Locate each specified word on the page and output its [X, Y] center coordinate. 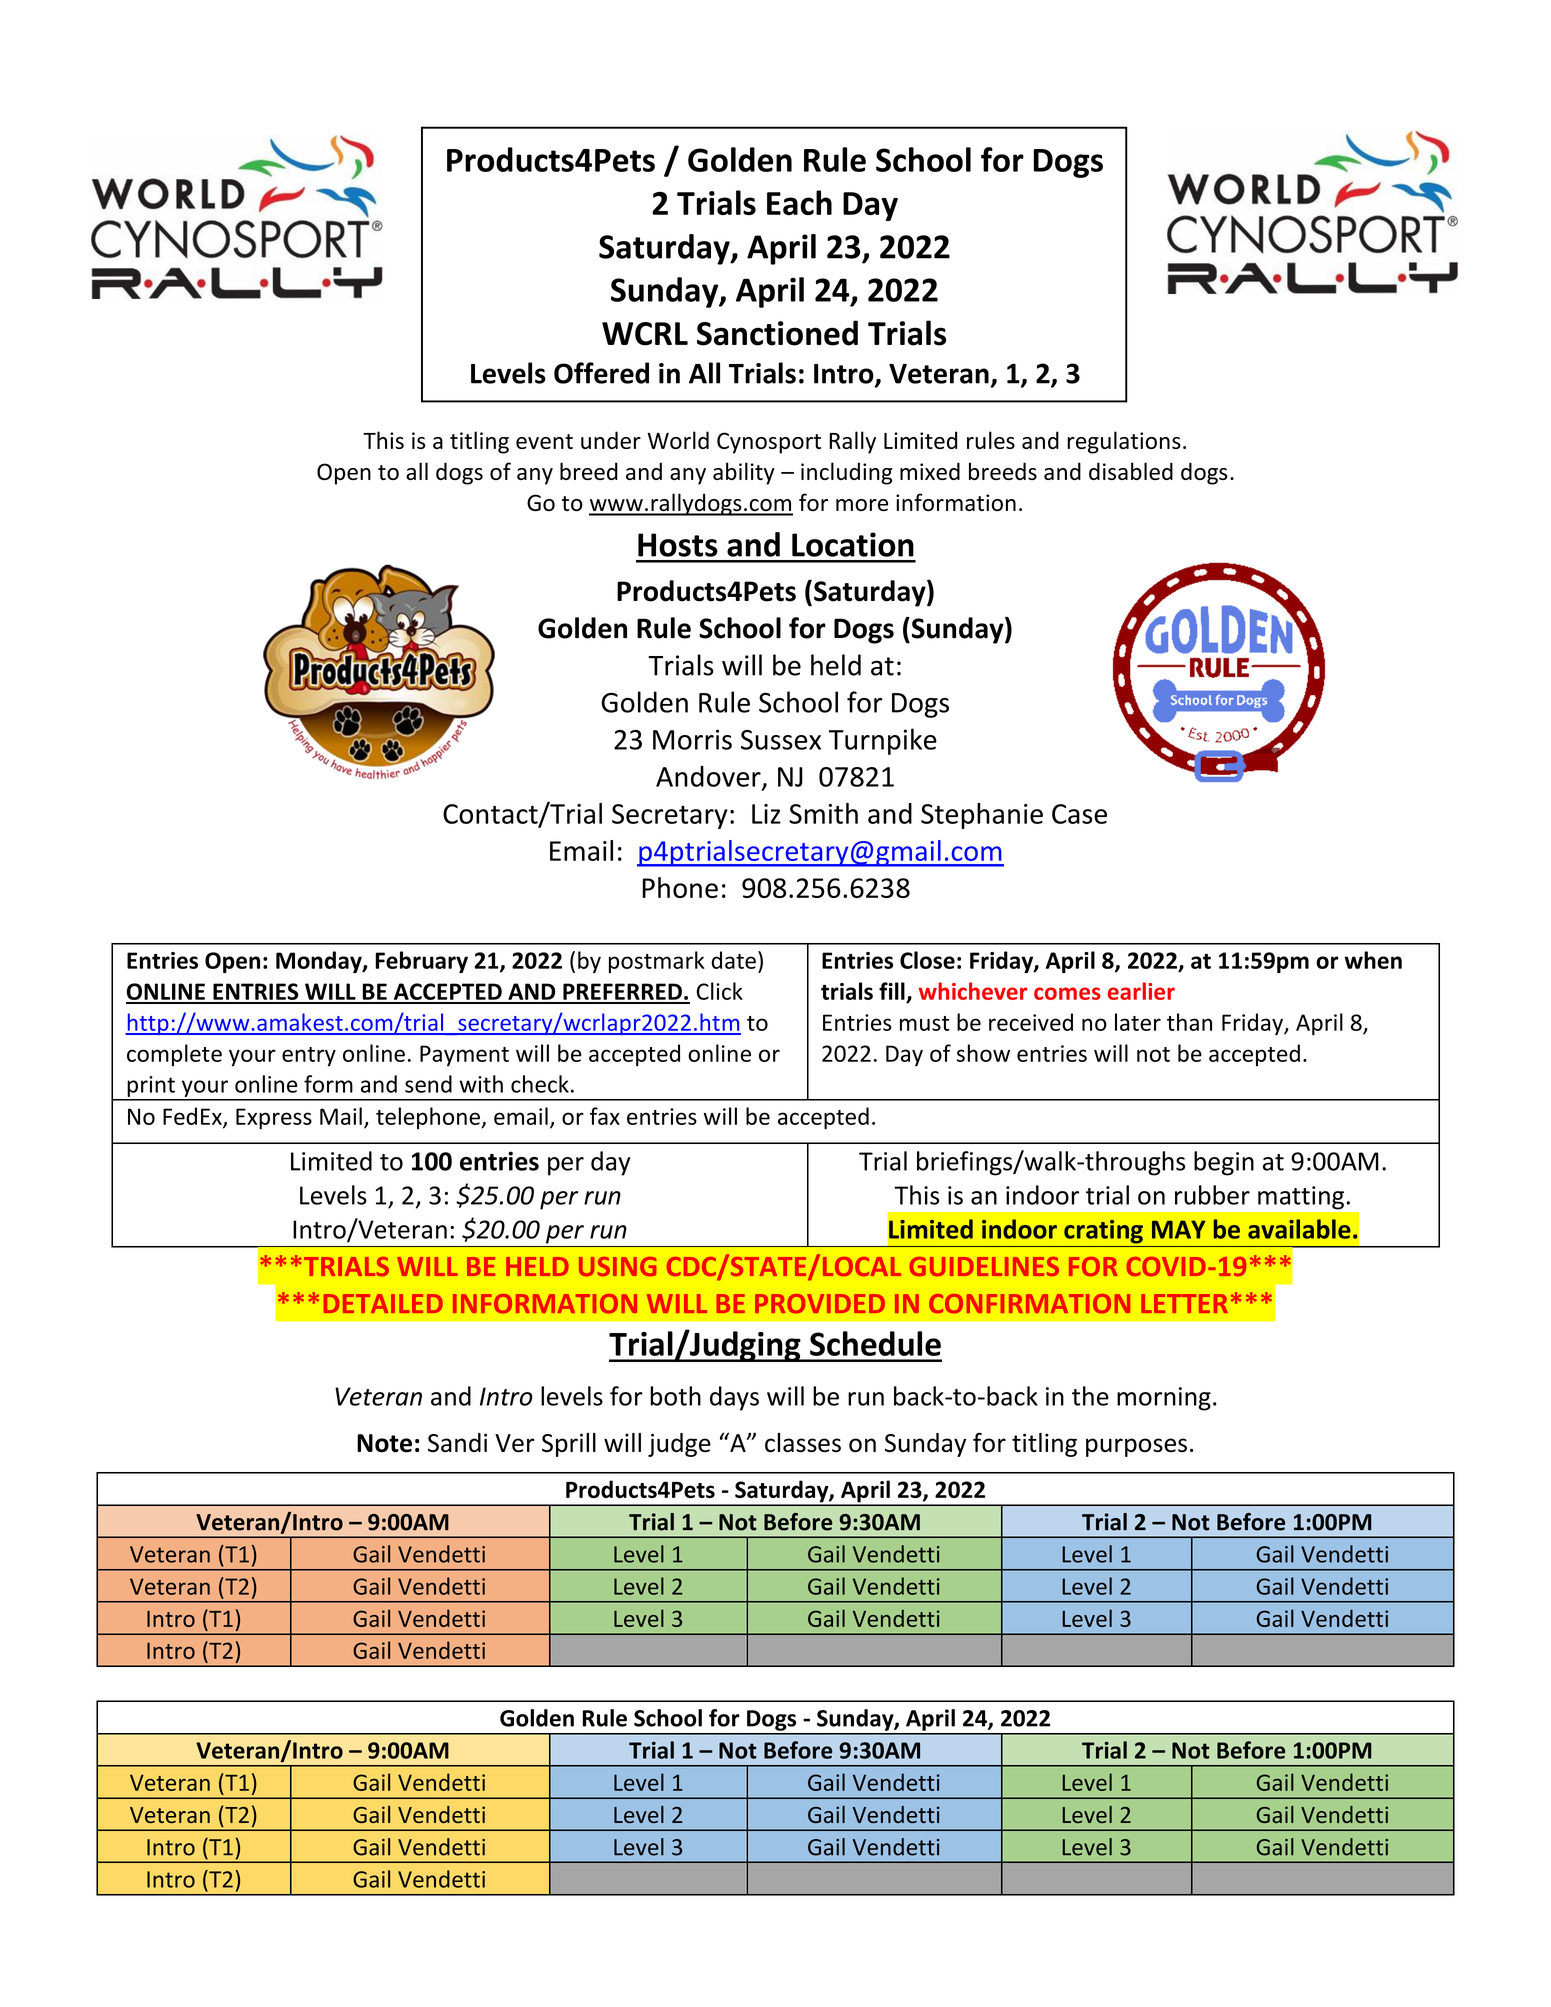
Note [384, 1443]
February [421, 962]
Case [1079, 814]
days [734, 1398]
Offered [601, 373]
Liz [766, 814]
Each [799, 202]
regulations [1124, 442]
